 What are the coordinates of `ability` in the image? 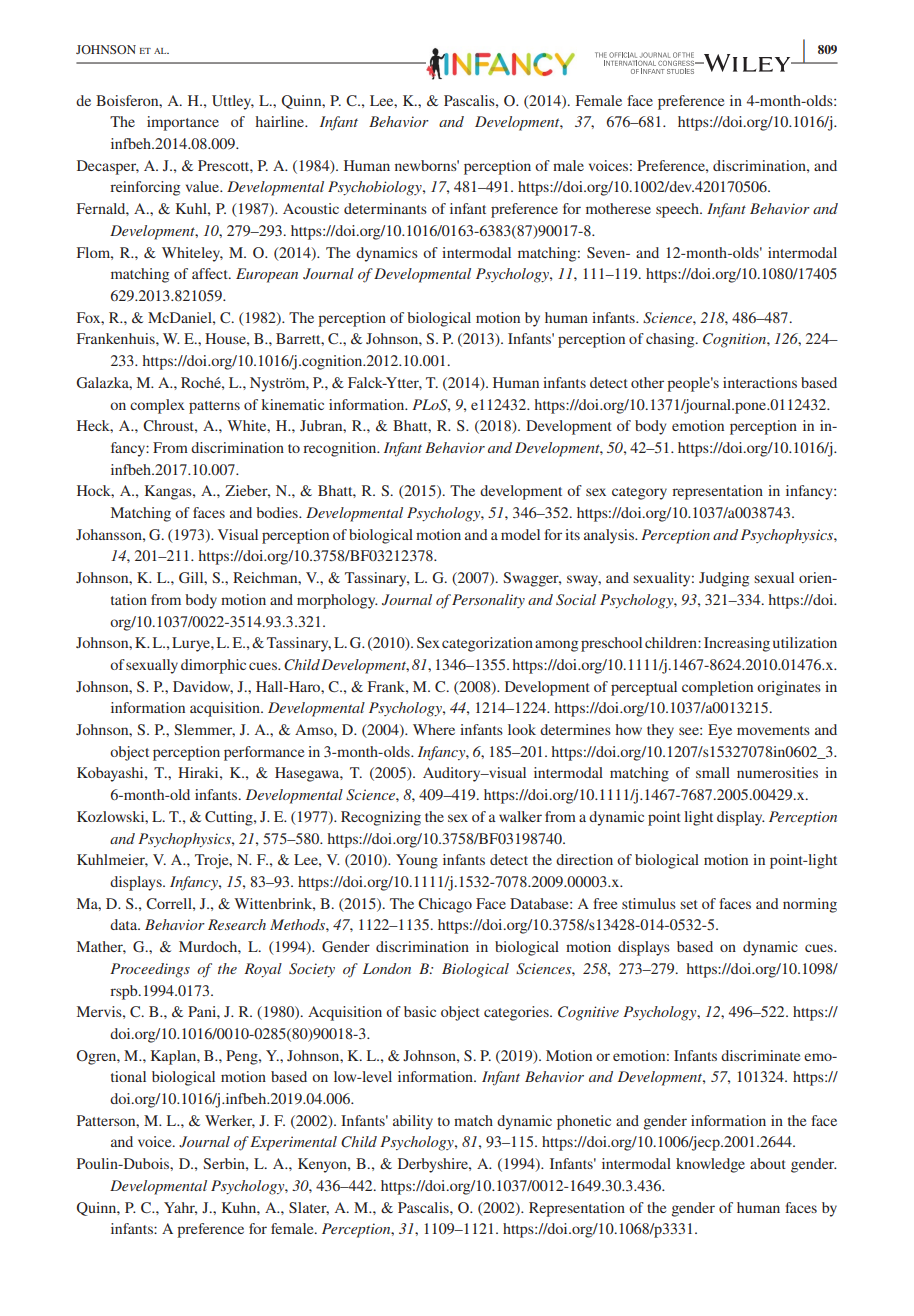 It's located at (413, 1122).
